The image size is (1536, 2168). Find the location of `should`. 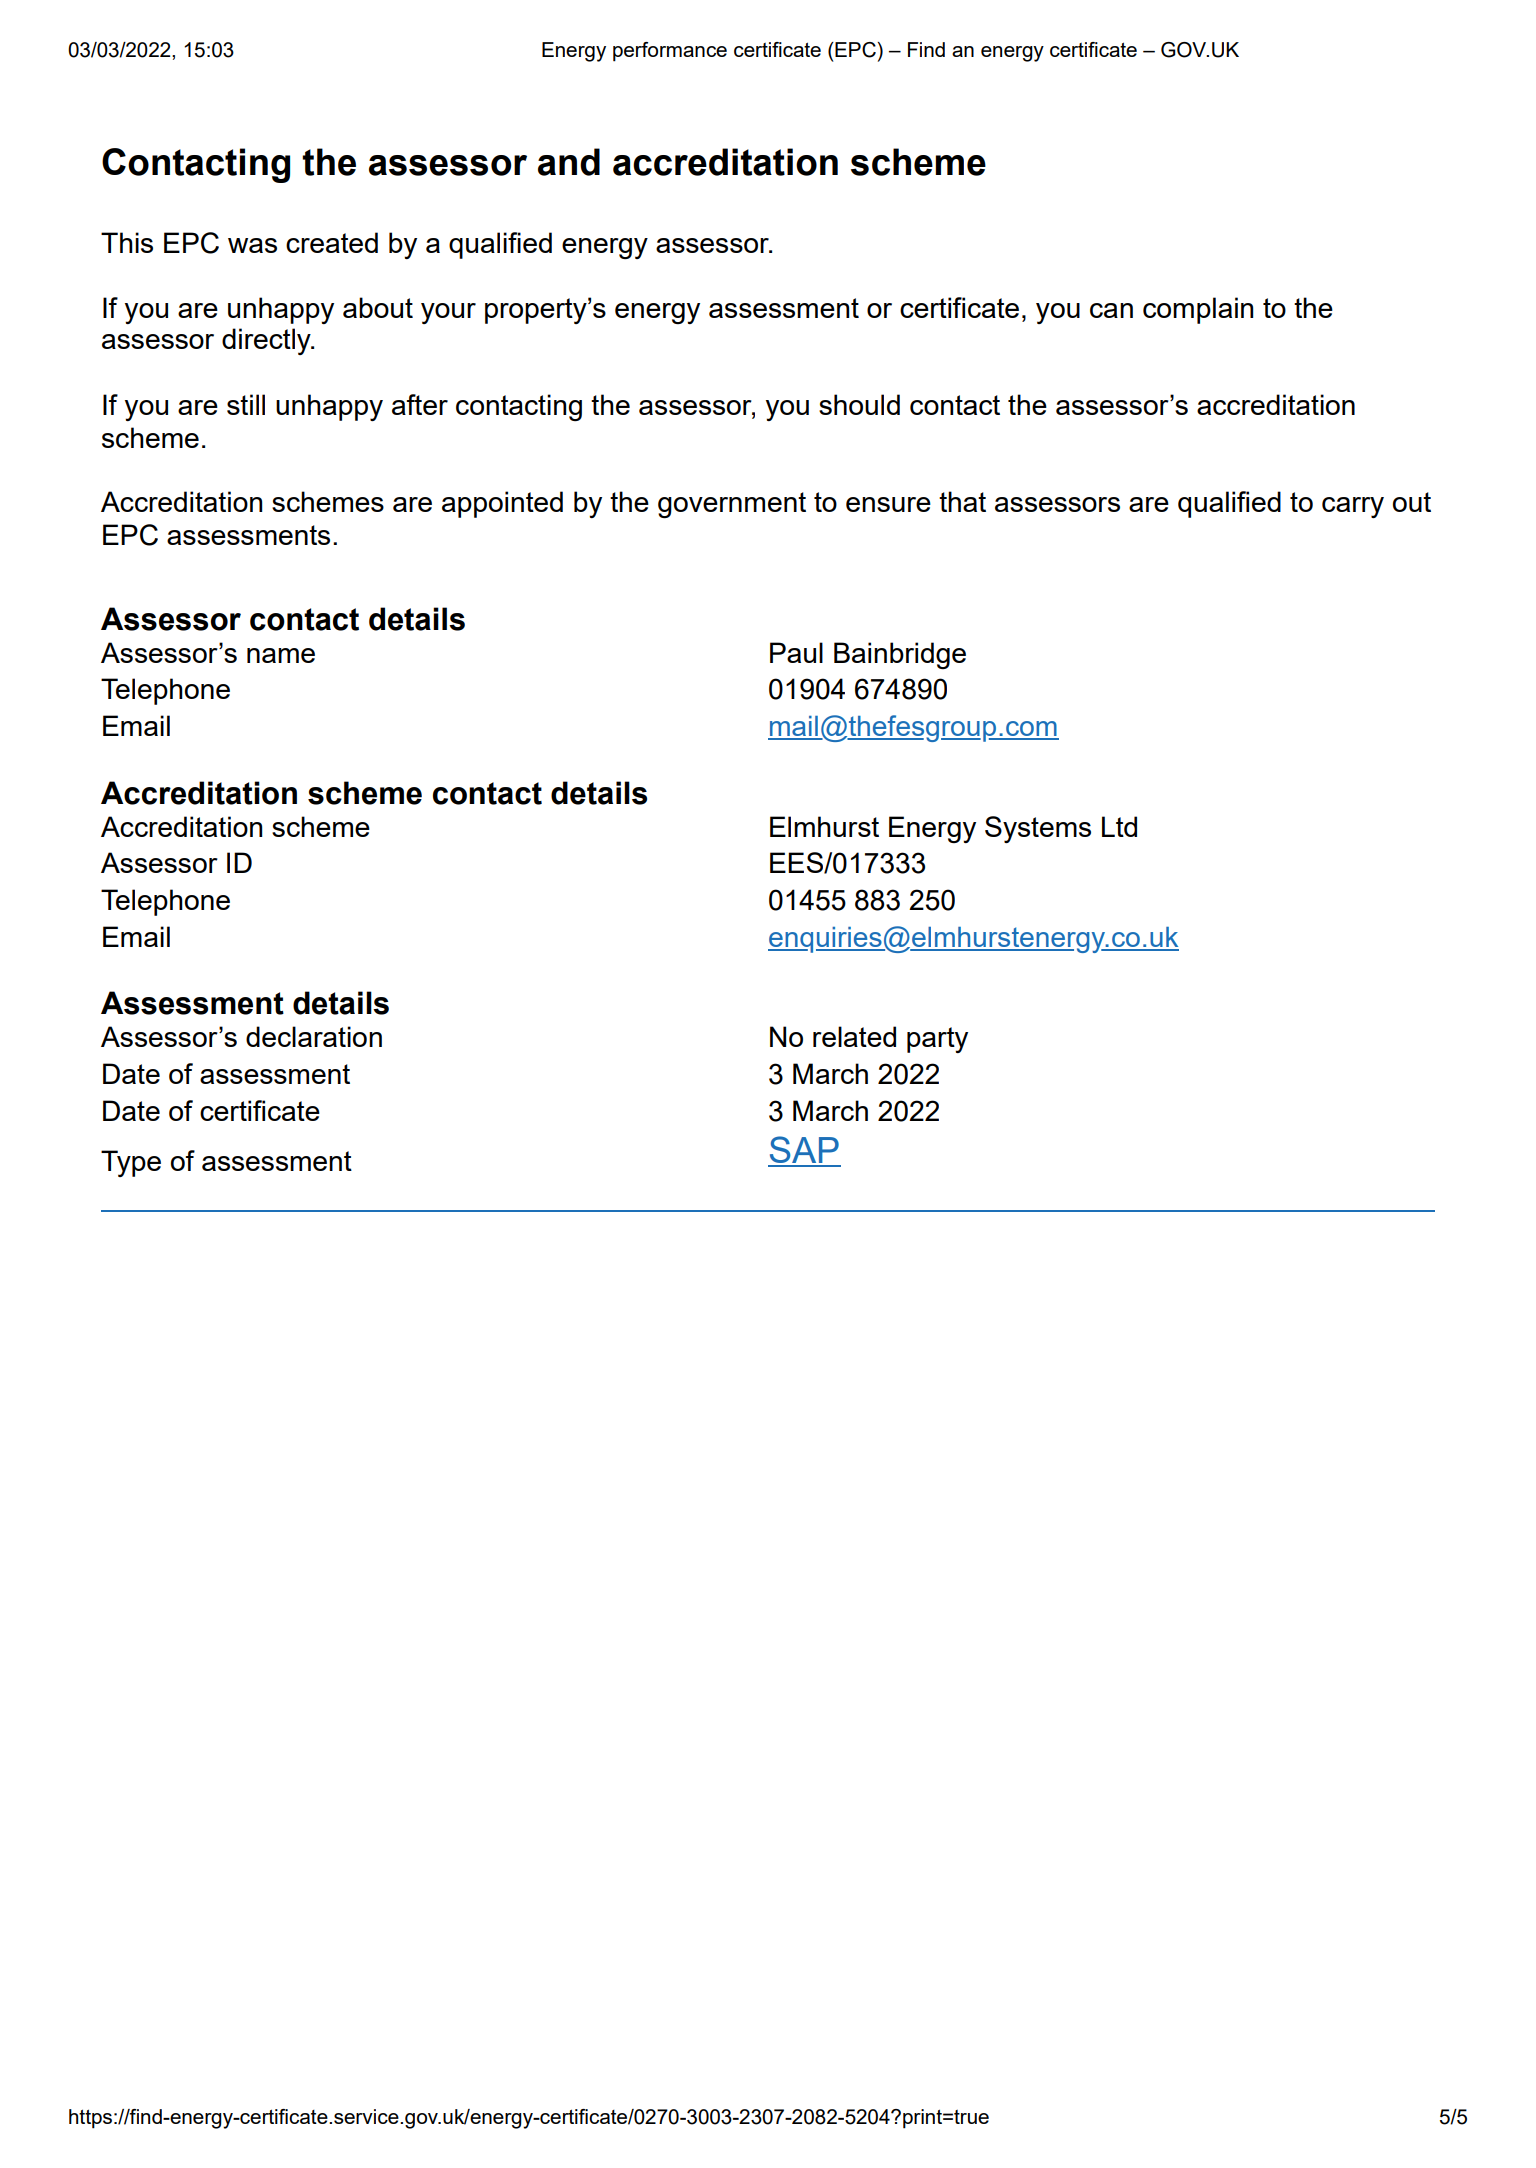

should is located at coordinates (859, 404).
